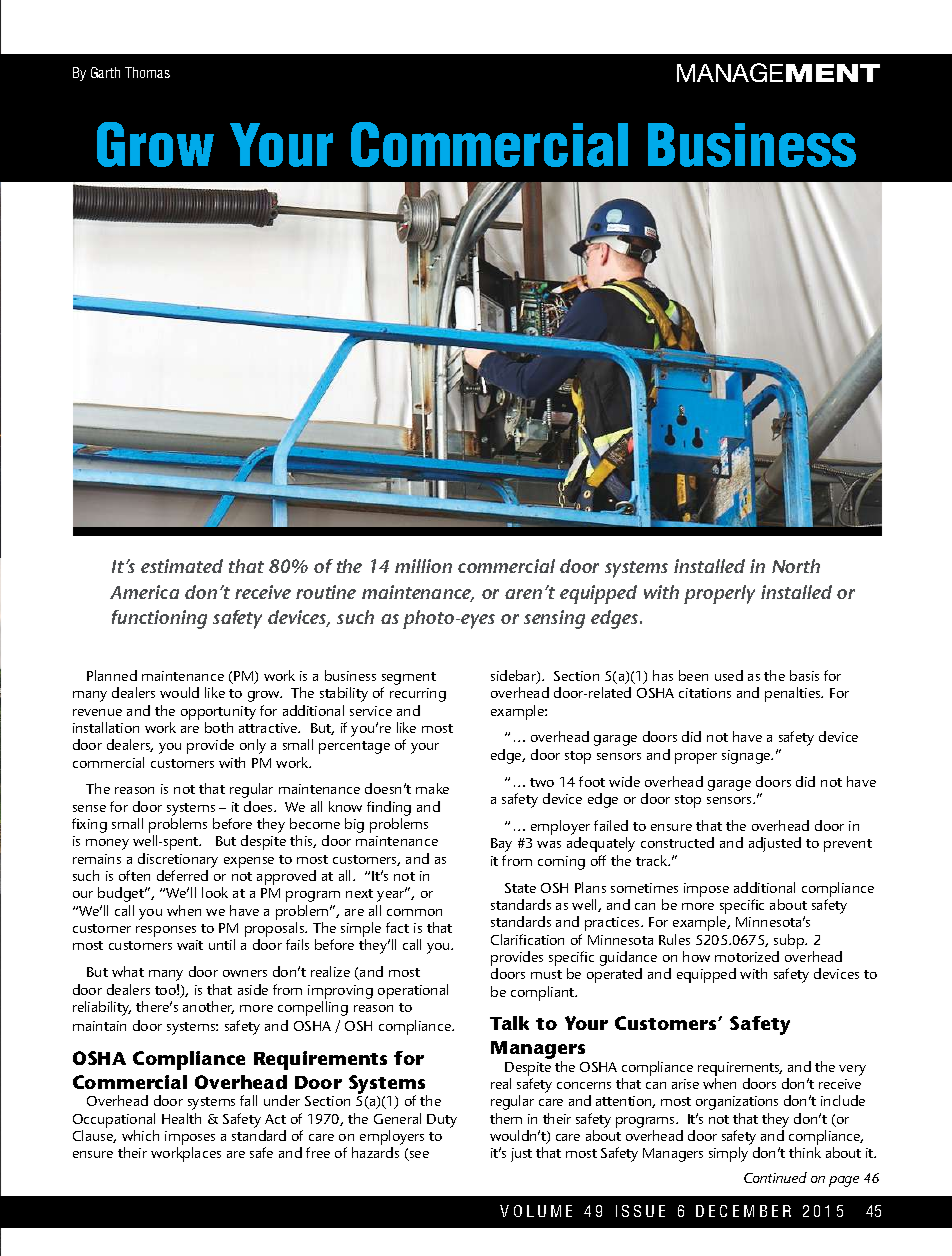 This document has width=952, height=1256. I want to click on million, so click(423, 566).
